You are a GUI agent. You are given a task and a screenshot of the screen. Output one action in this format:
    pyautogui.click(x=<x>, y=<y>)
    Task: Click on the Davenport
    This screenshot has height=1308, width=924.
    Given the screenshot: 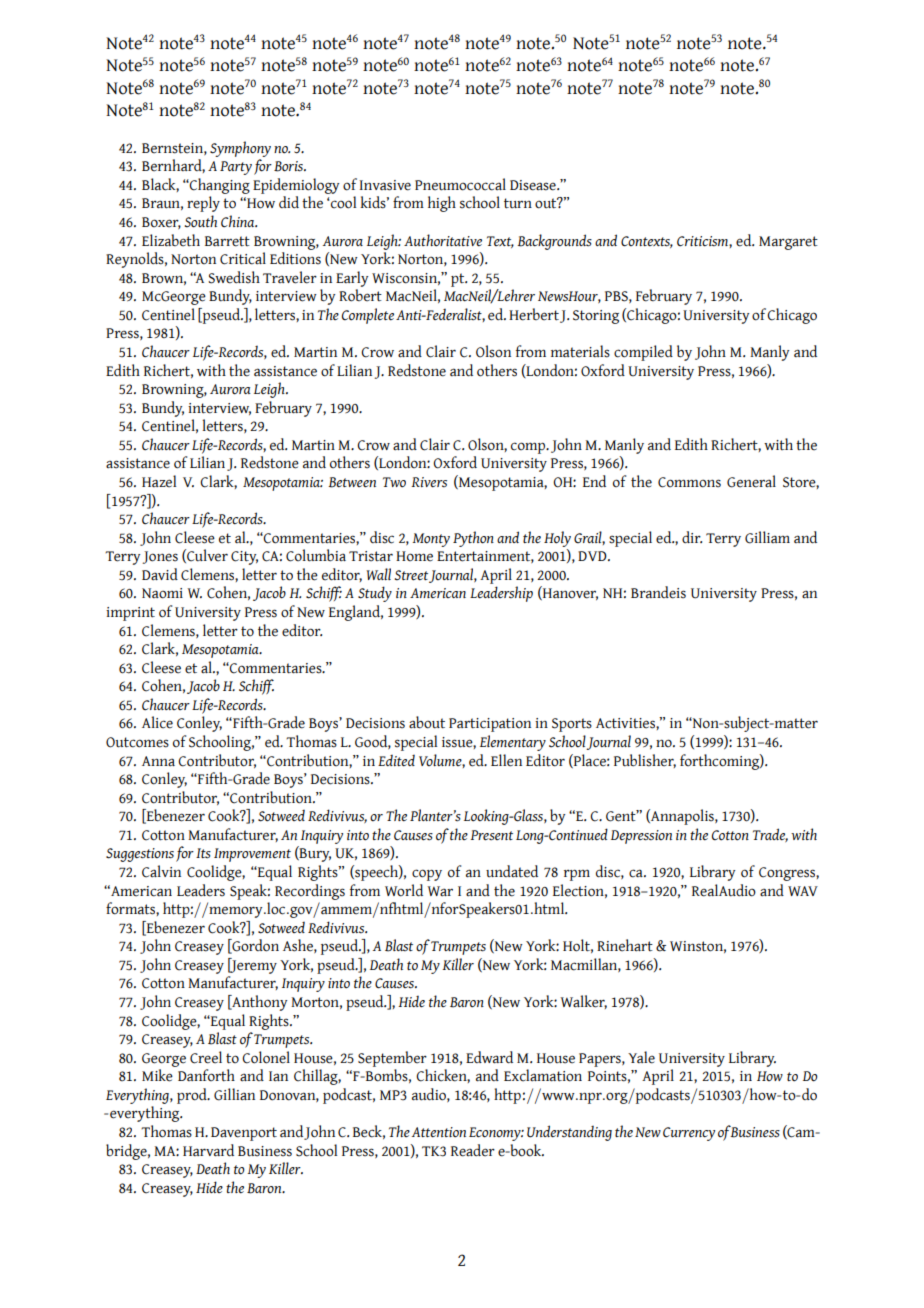 What is the action you would take?
    pyautogui.click(x=244, y=1134)
